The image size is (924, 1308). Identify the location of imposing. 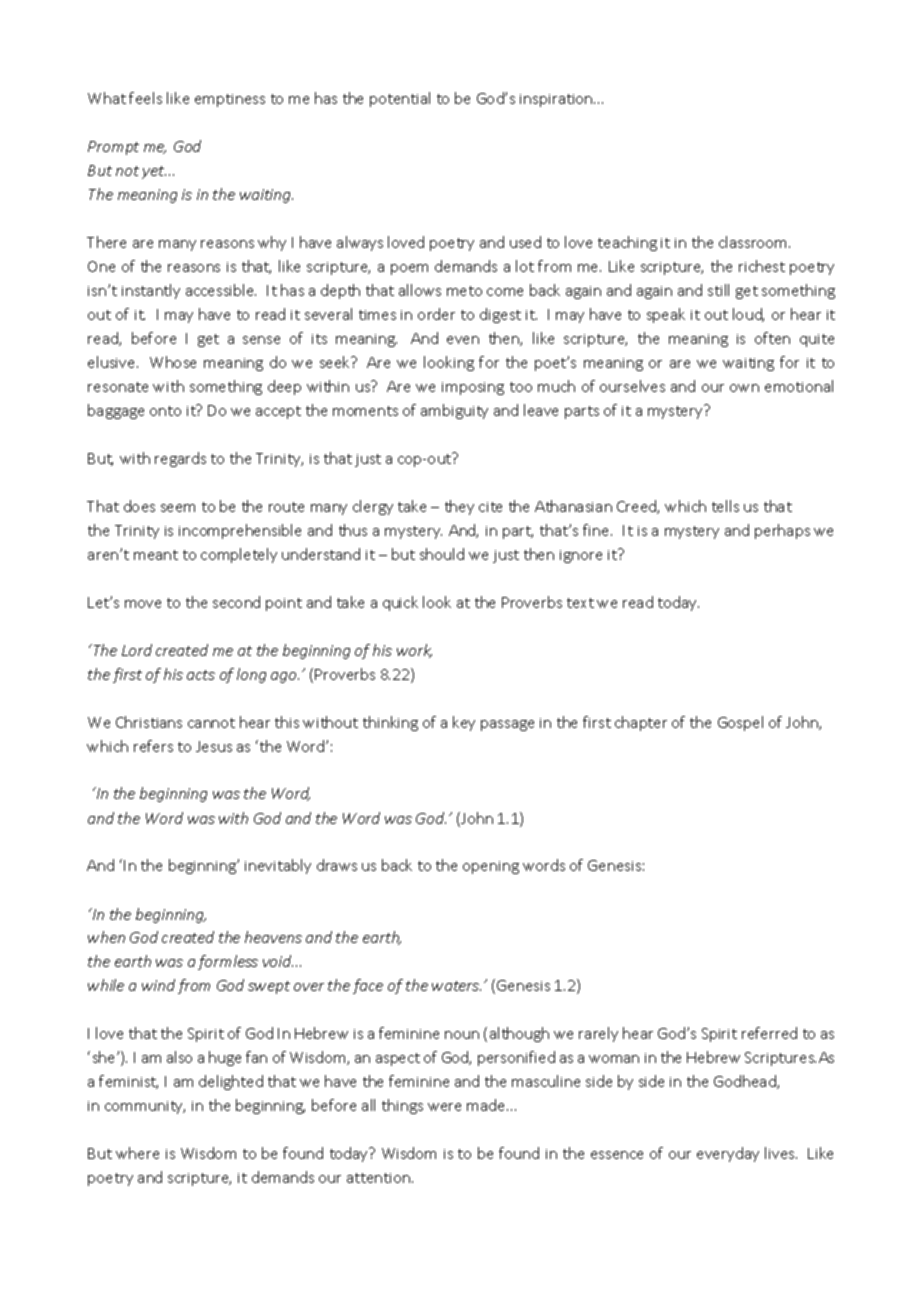
(473, 388).
